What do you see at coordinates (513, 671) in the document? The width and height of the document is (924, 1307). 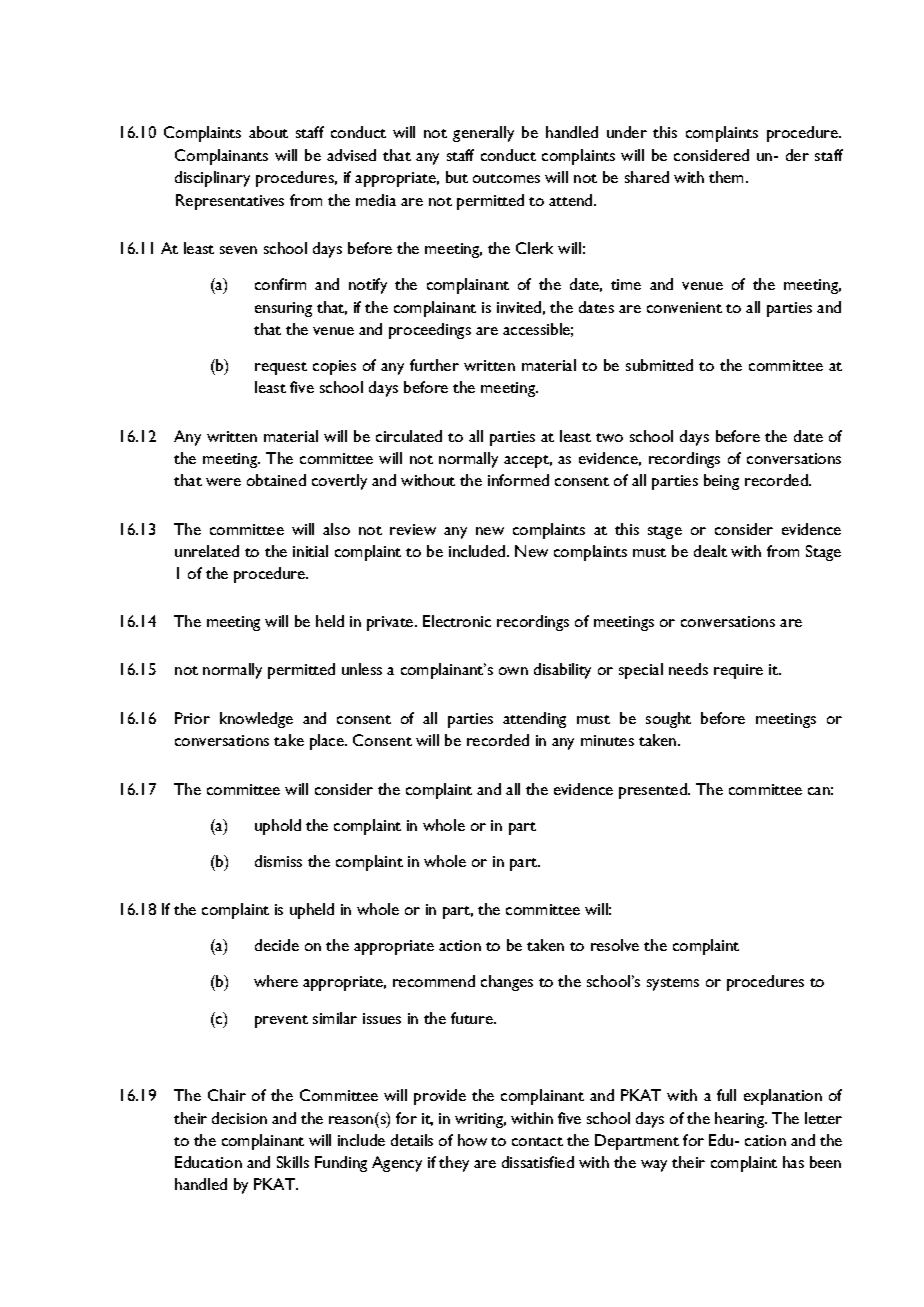 I see `own` at bounding box center [513, 671].
